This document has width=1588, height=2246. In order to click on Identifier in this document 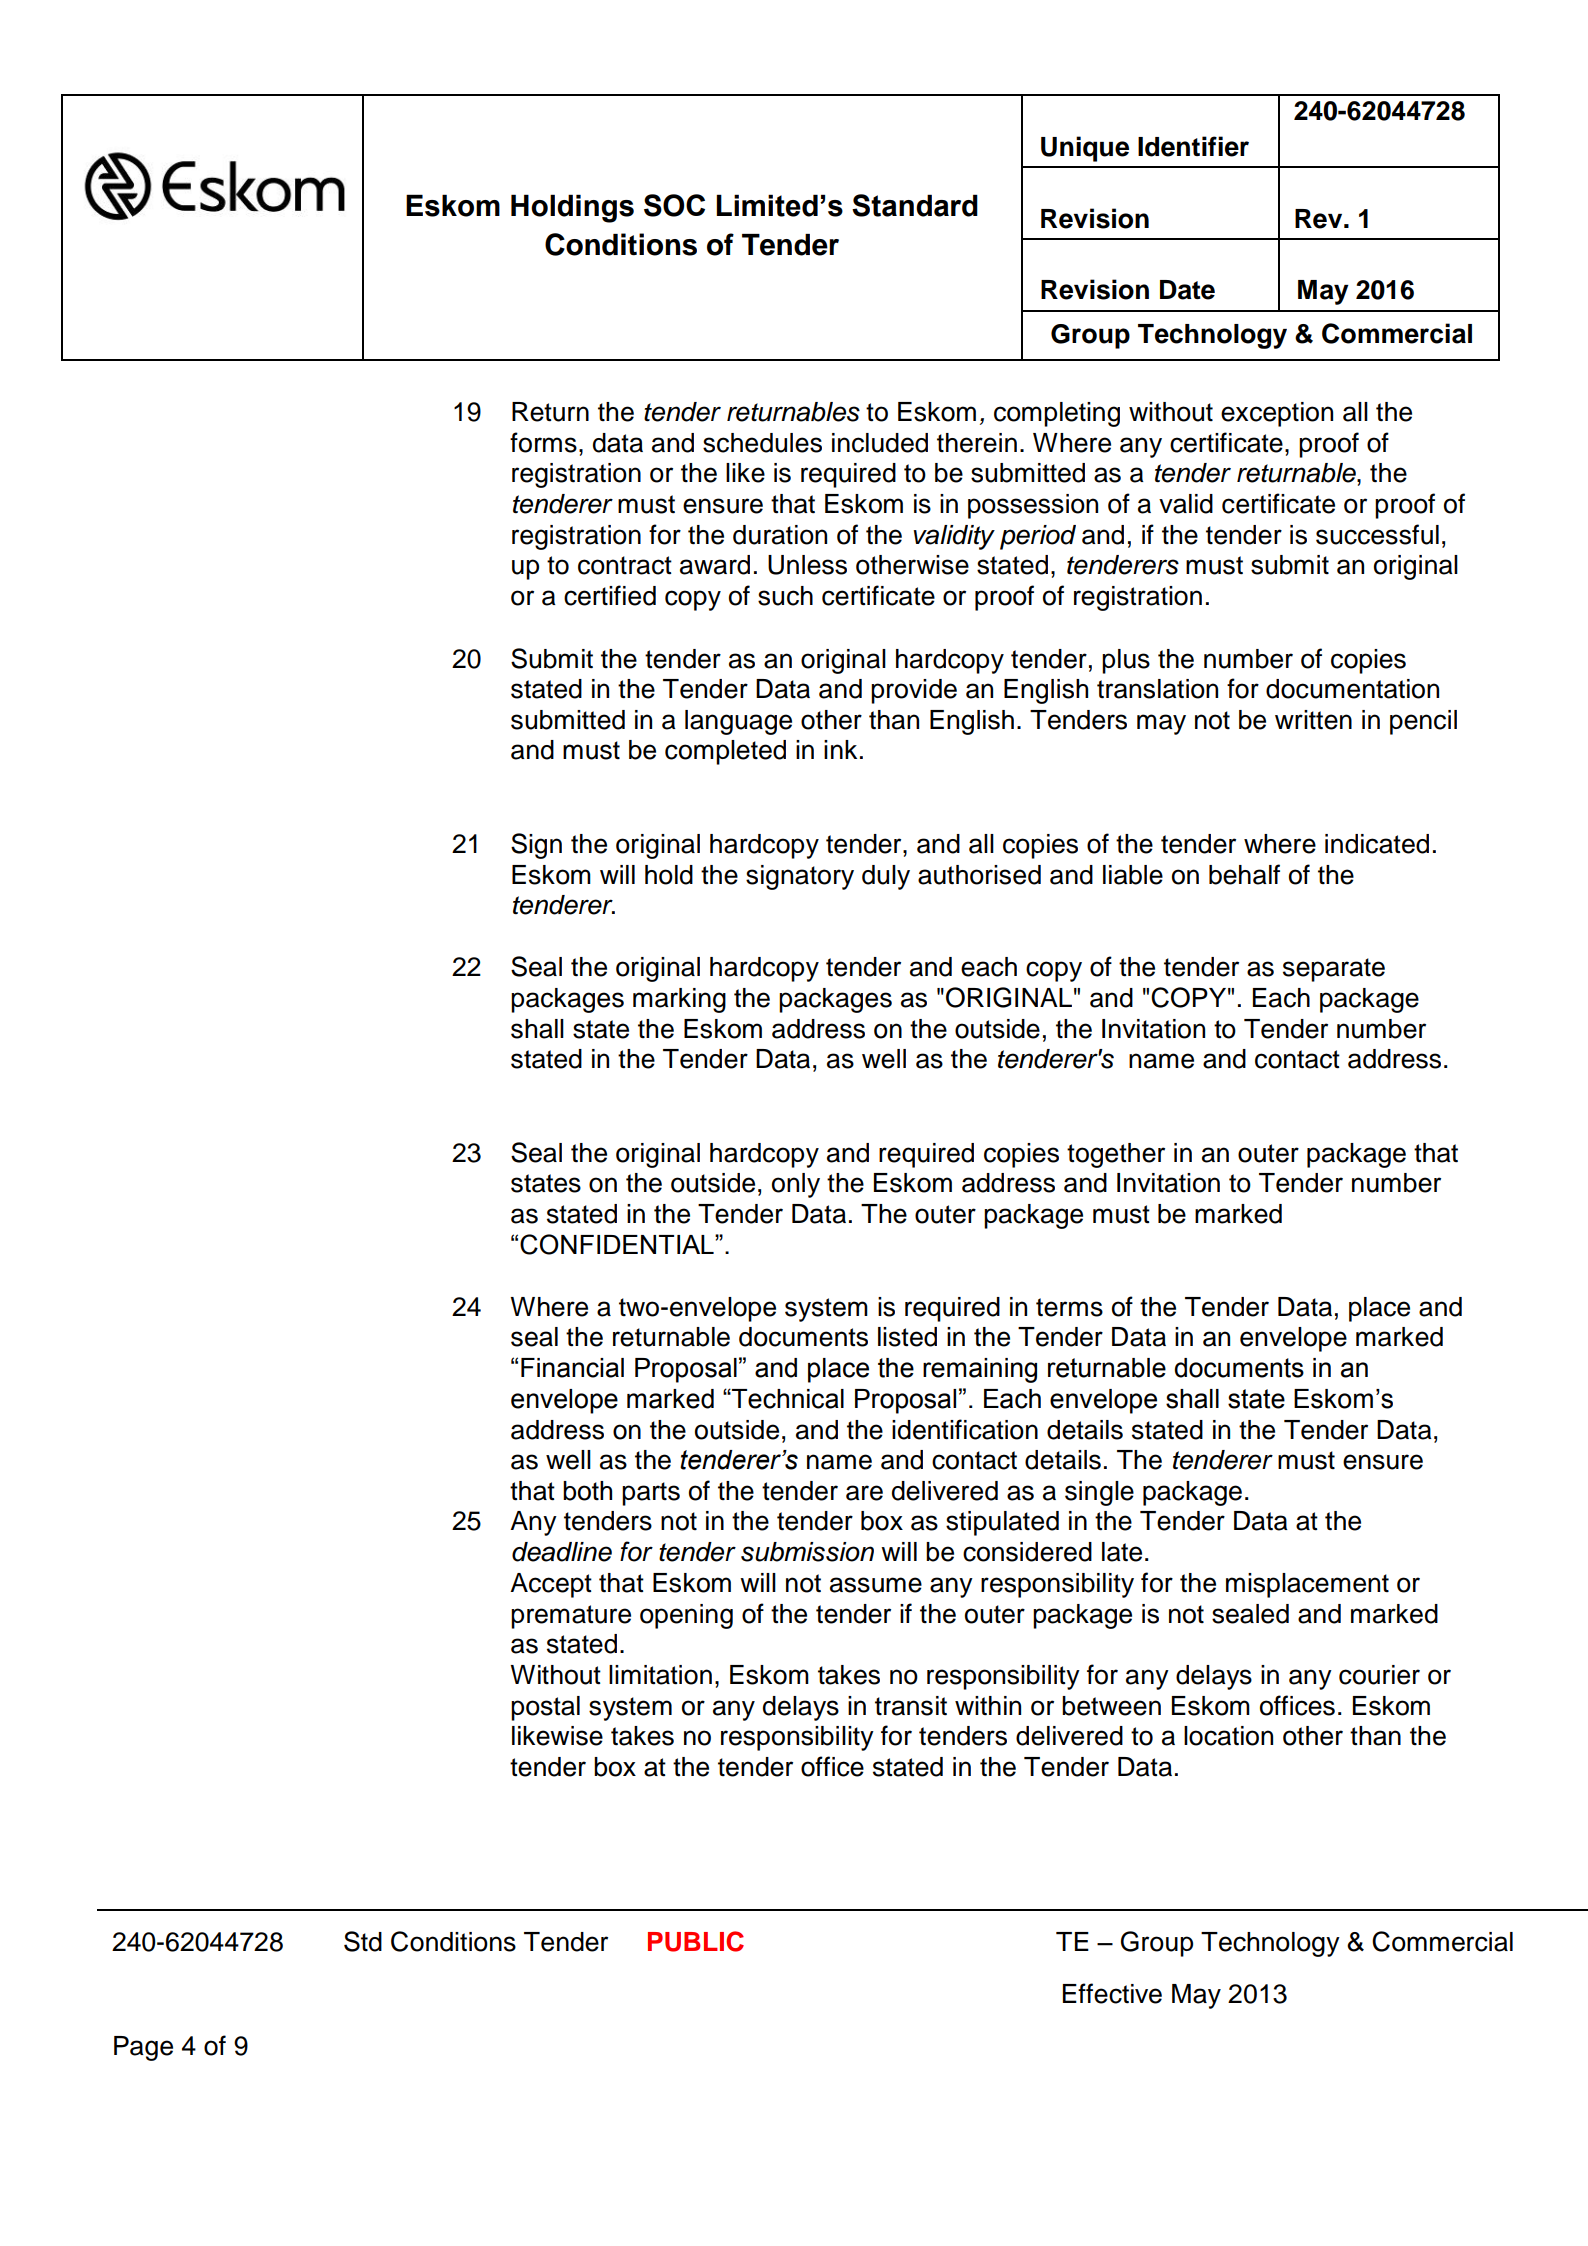, I will do `click(1193, 146)`.
